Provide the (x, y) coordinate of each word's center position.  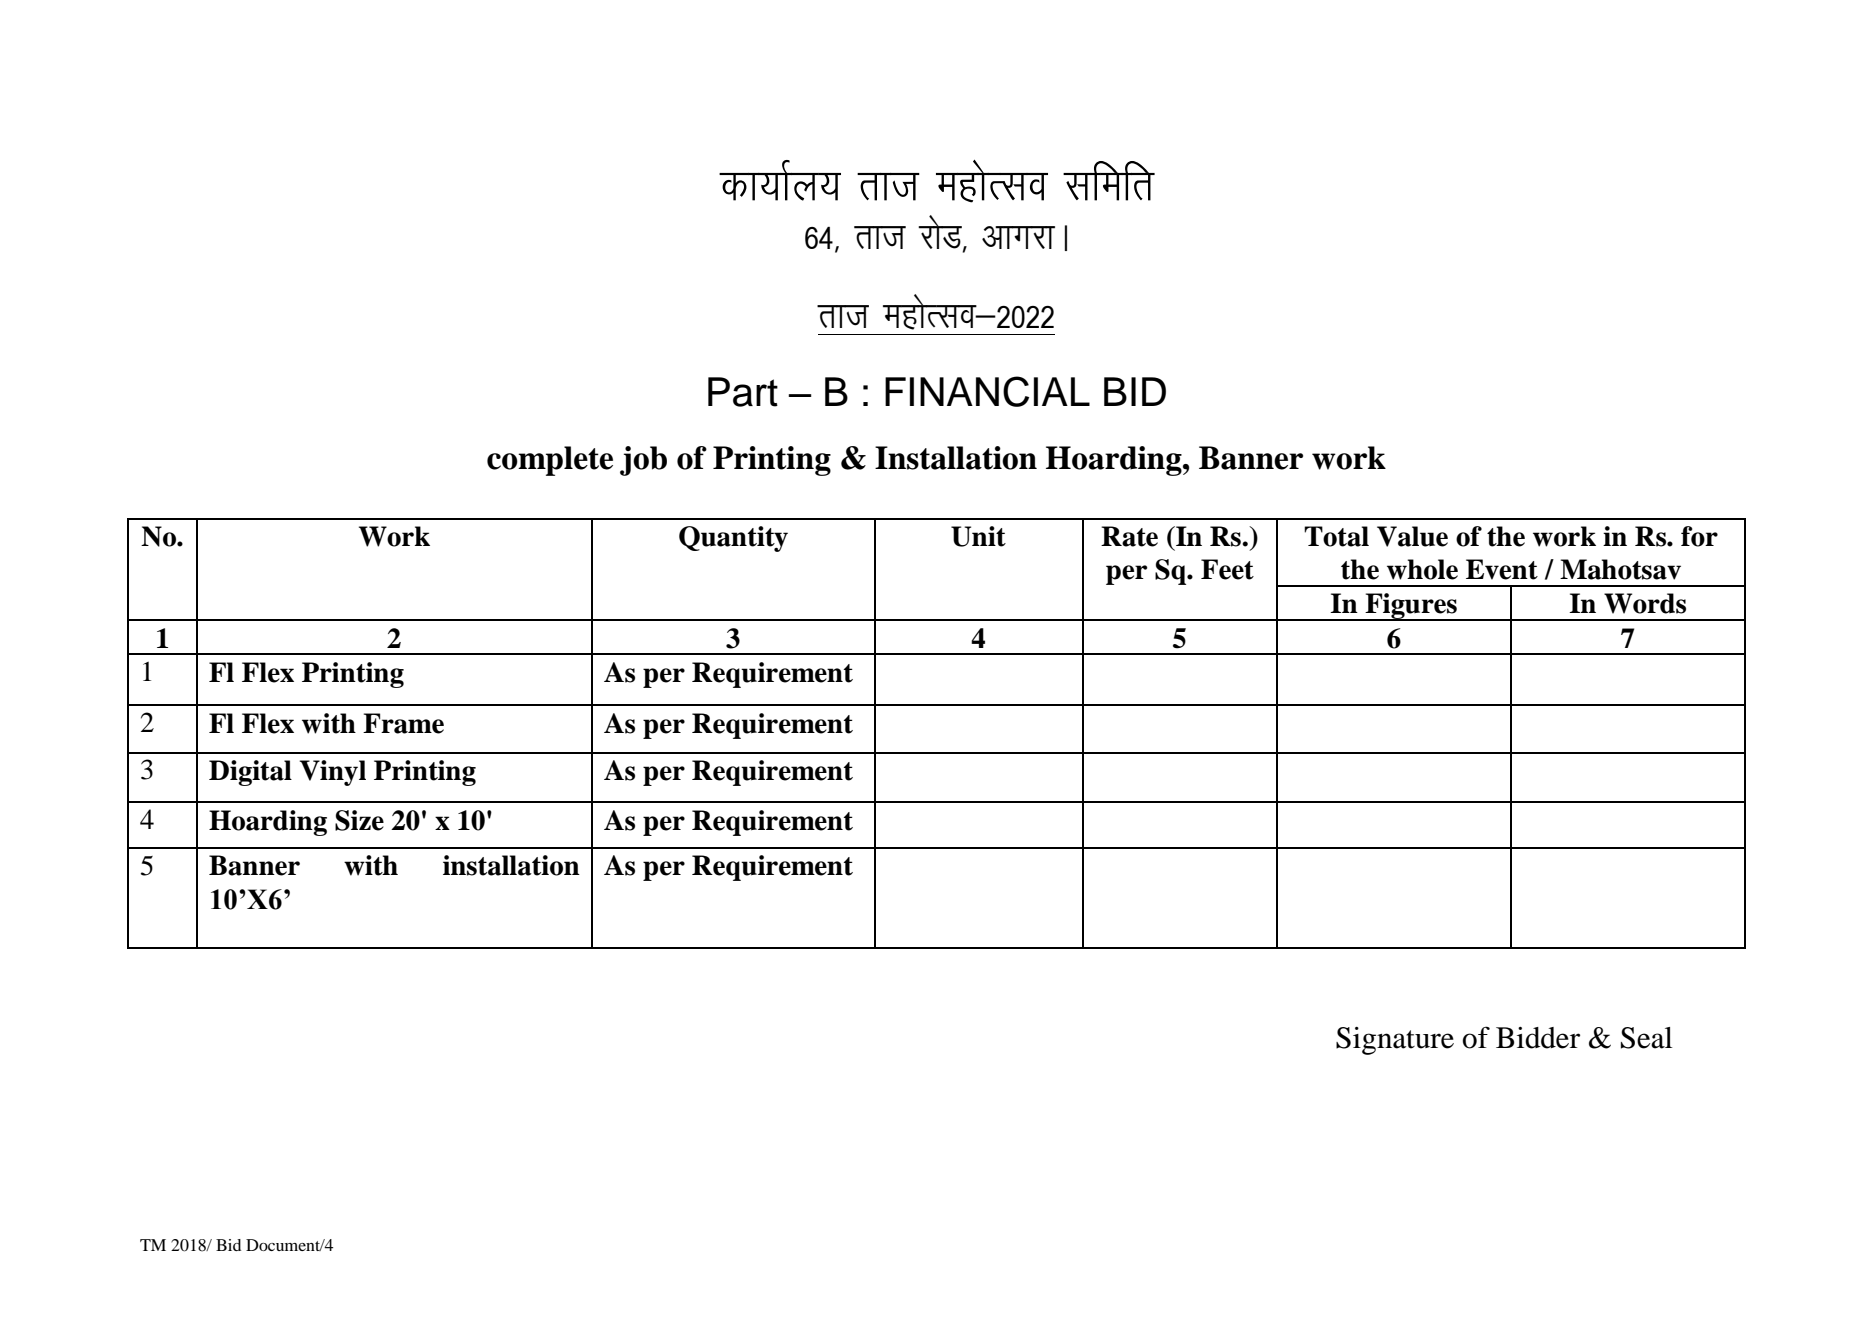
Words (1645, 603)
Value (1412, 536)
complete (550, 461)
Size (359, 820)
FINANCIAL (987, 391)
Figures (1411, 607)
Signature (1395, 1041)
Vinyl (332, 773)
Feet (1227, 569)
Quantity (733, 539)
